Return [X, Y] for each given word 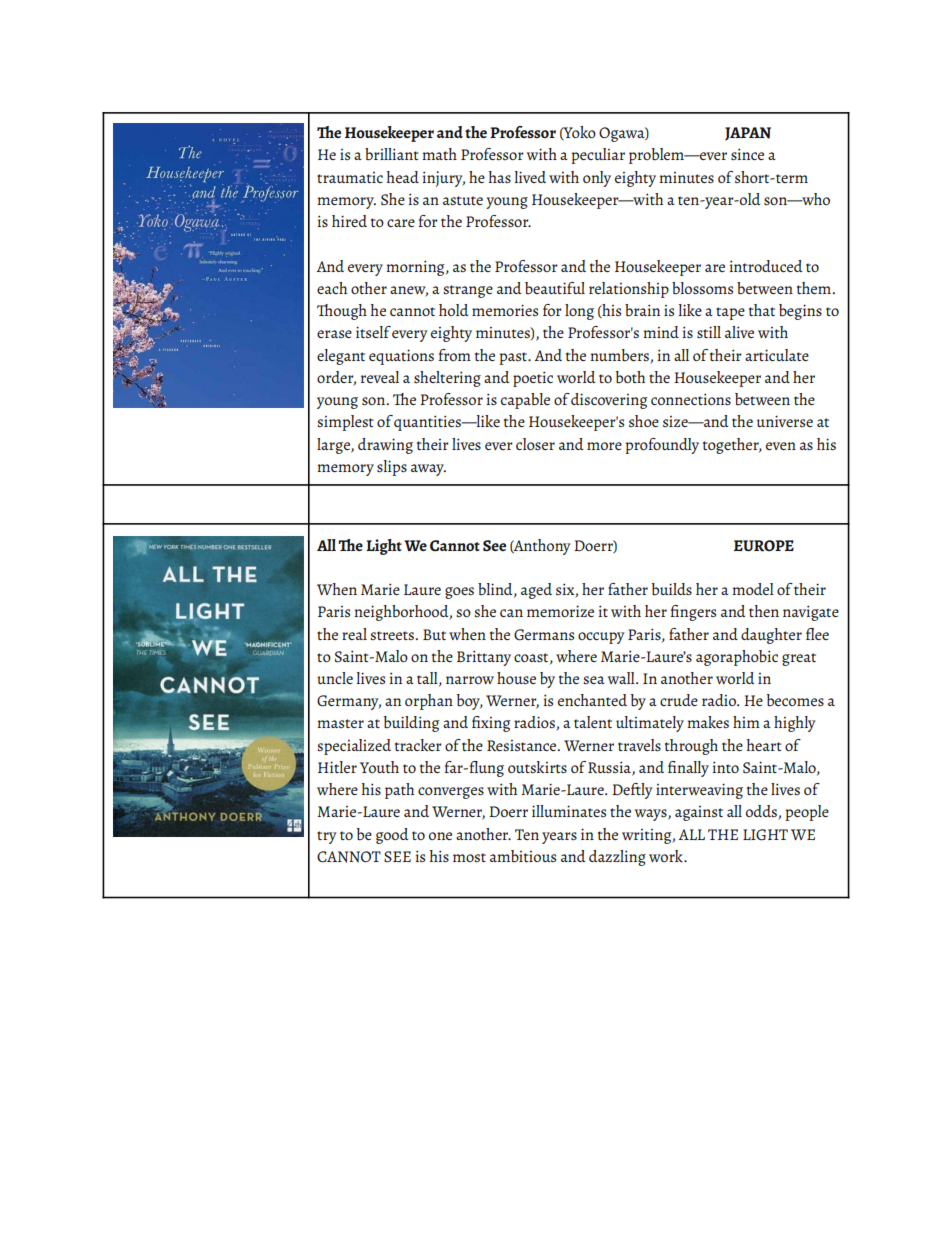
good [392, 836]
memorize [560, 611]
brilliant [392, 154]
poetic [533, 379]
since [747, 154]
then [764, 611]
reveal [380, 377]
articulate [777, 355]
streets [393, 636]
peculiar [598, 156]
